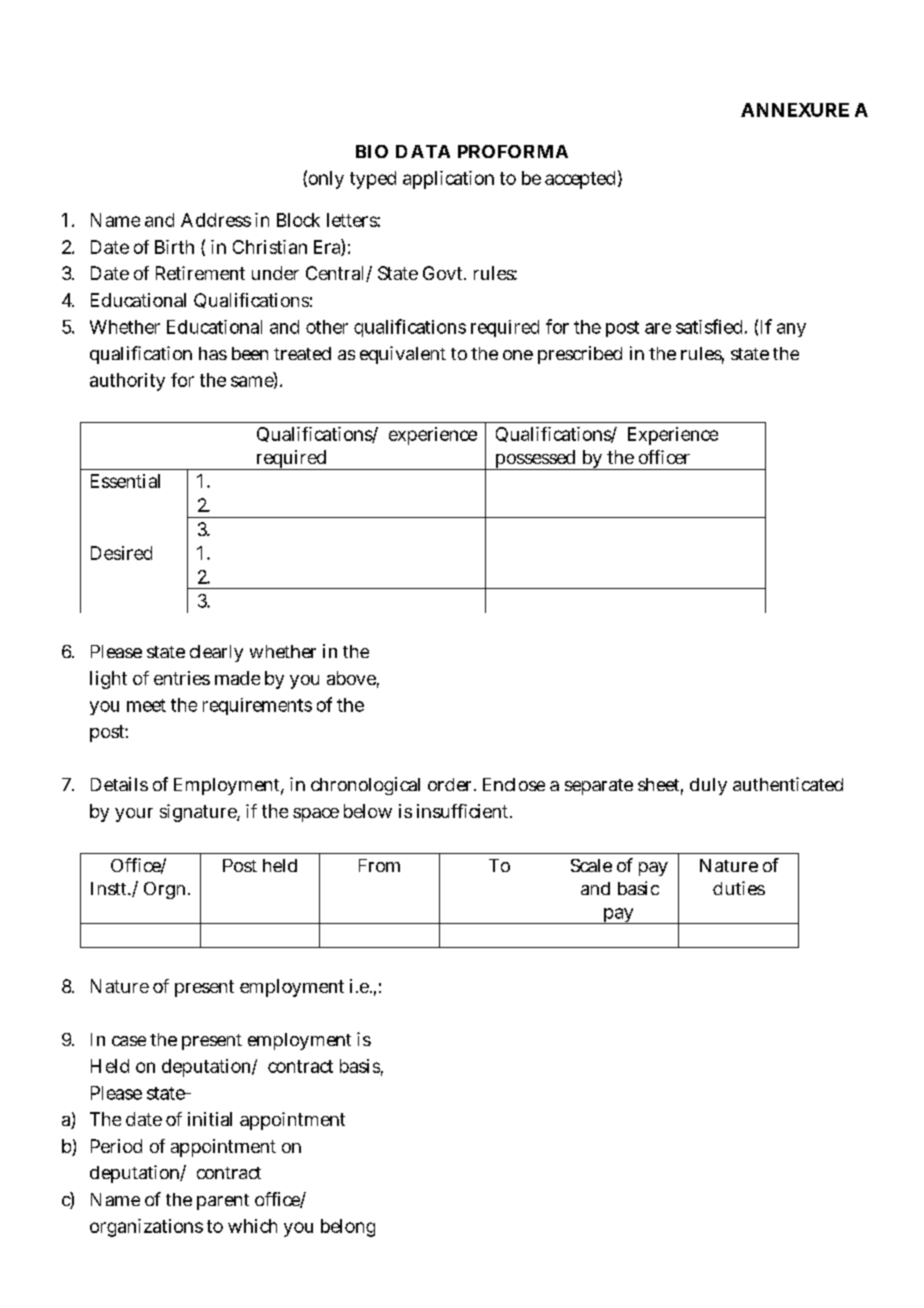  What do you see at coordinates (361, 1067) in the image?
I see `basis` at bounding box center [361, 1067].
